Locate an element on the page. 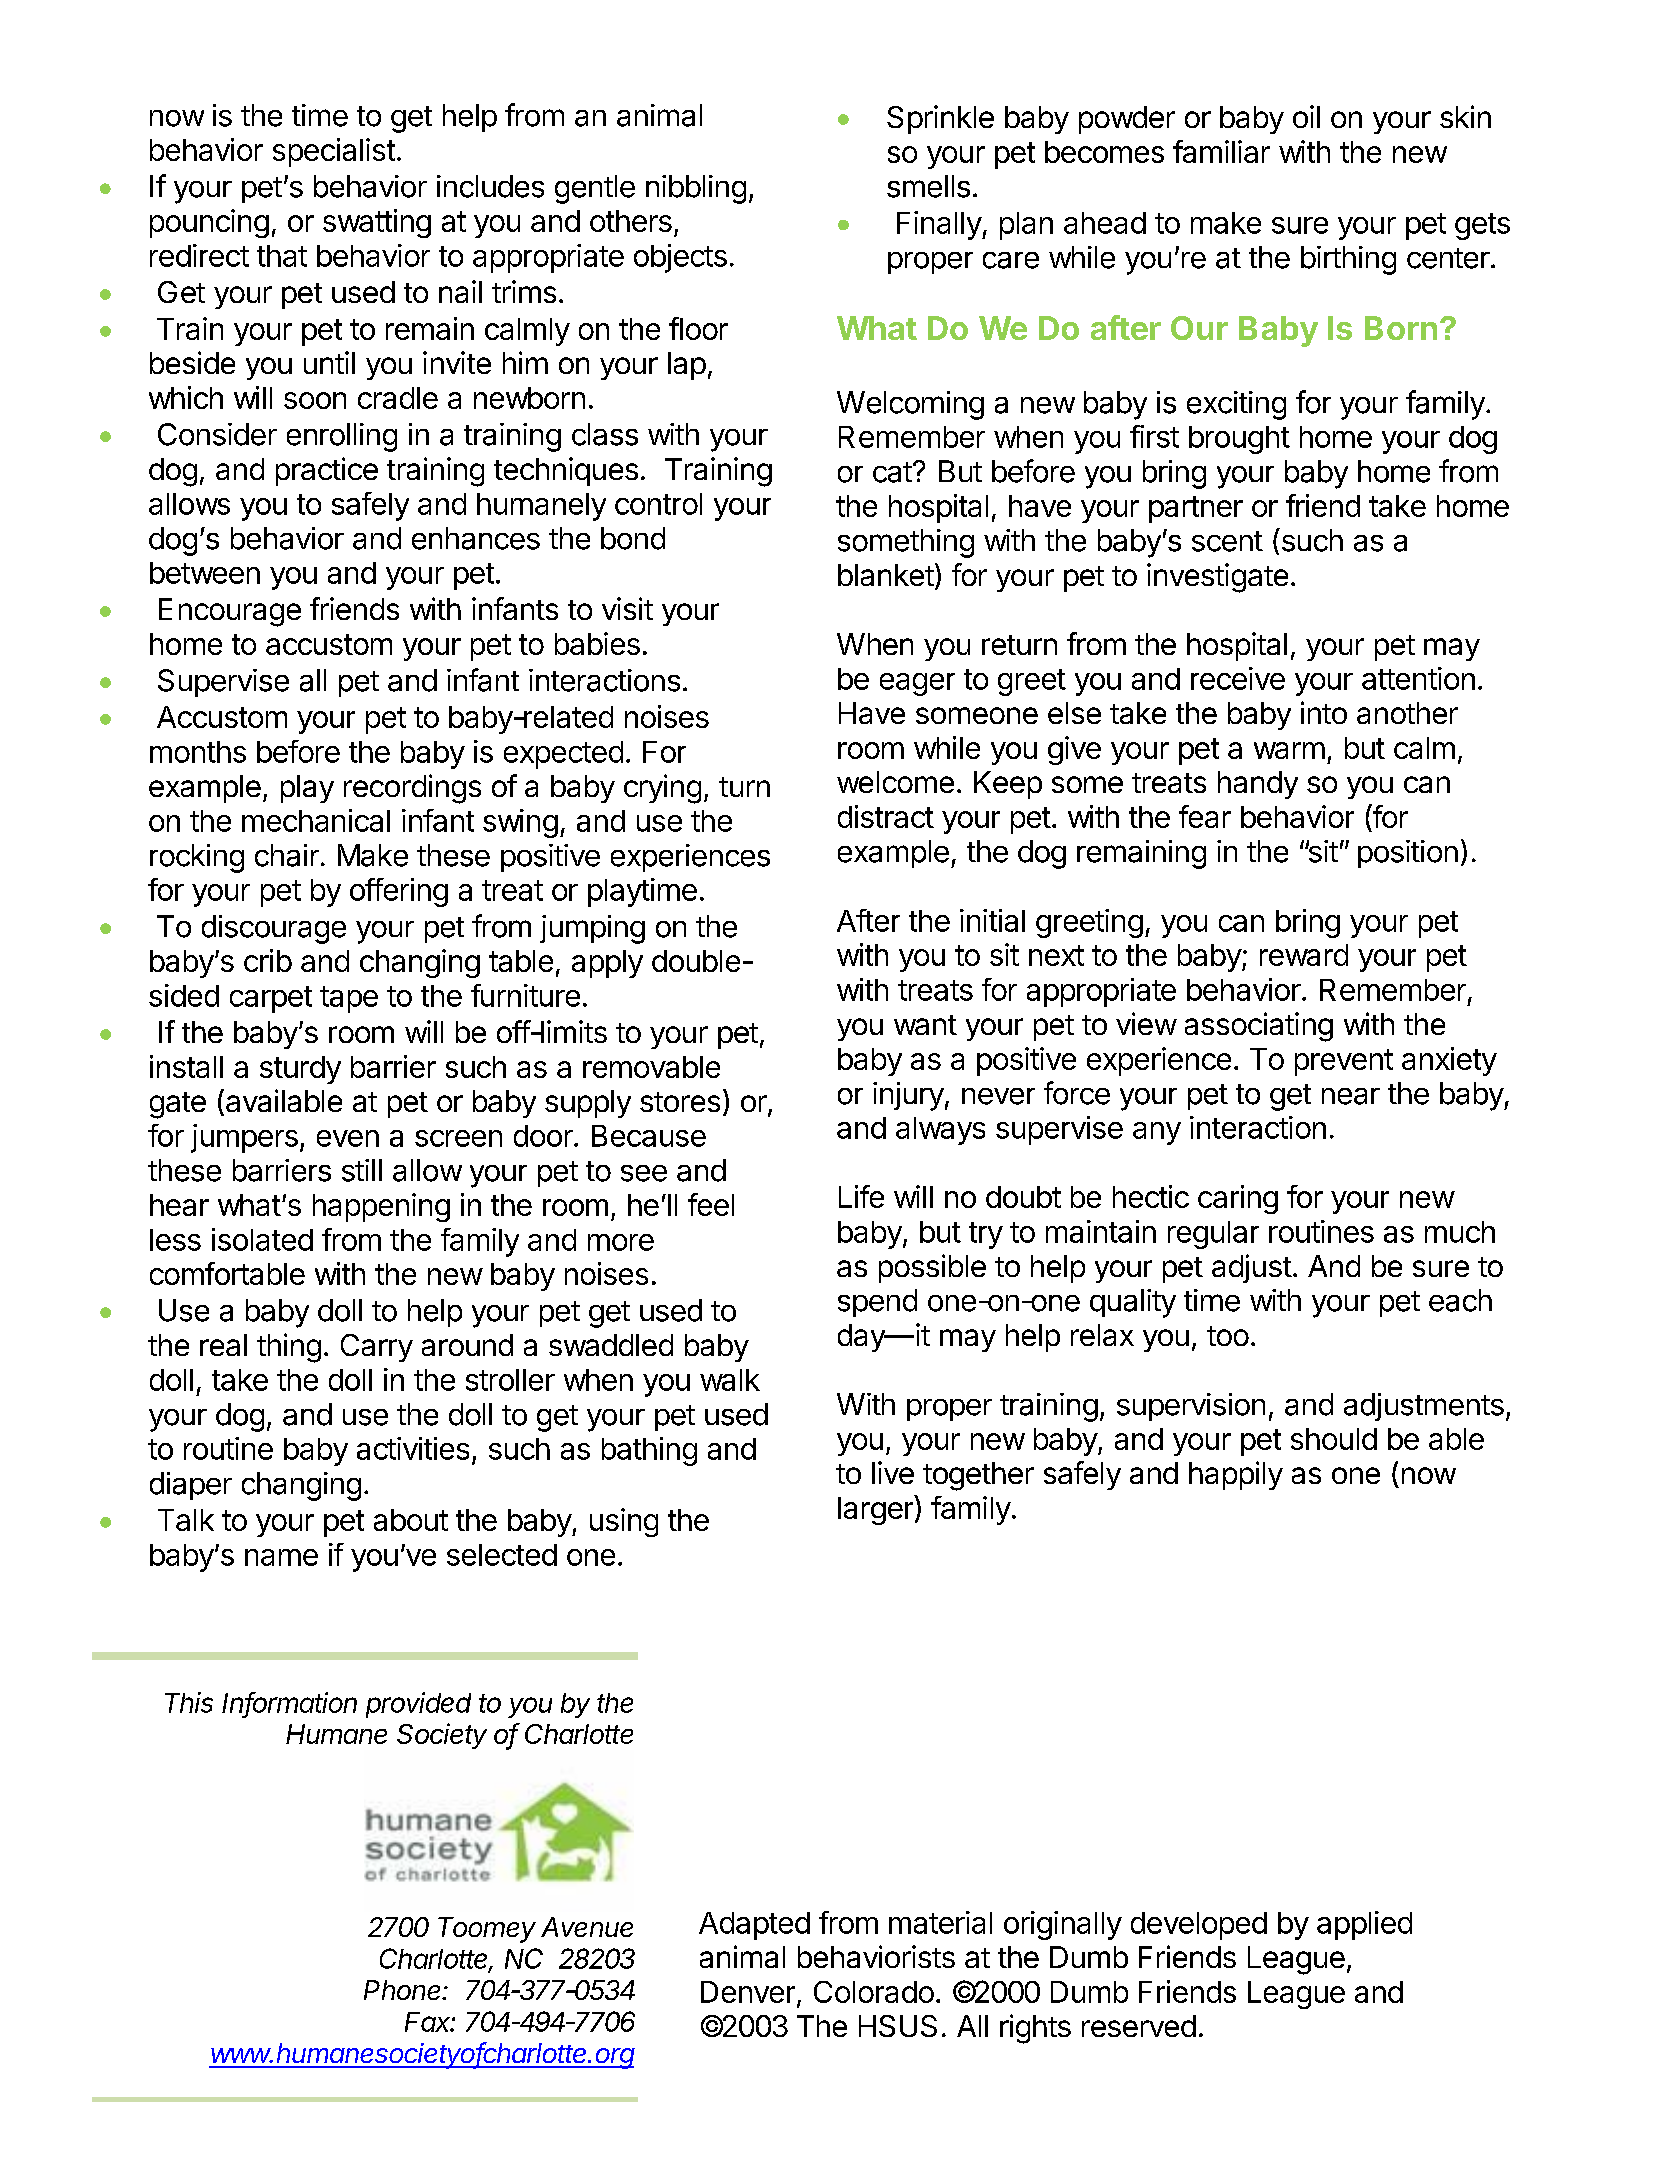 Image resolution: width=1672 pixels, height=2164 pixels. warm is located at coordinates (1289, 750).
